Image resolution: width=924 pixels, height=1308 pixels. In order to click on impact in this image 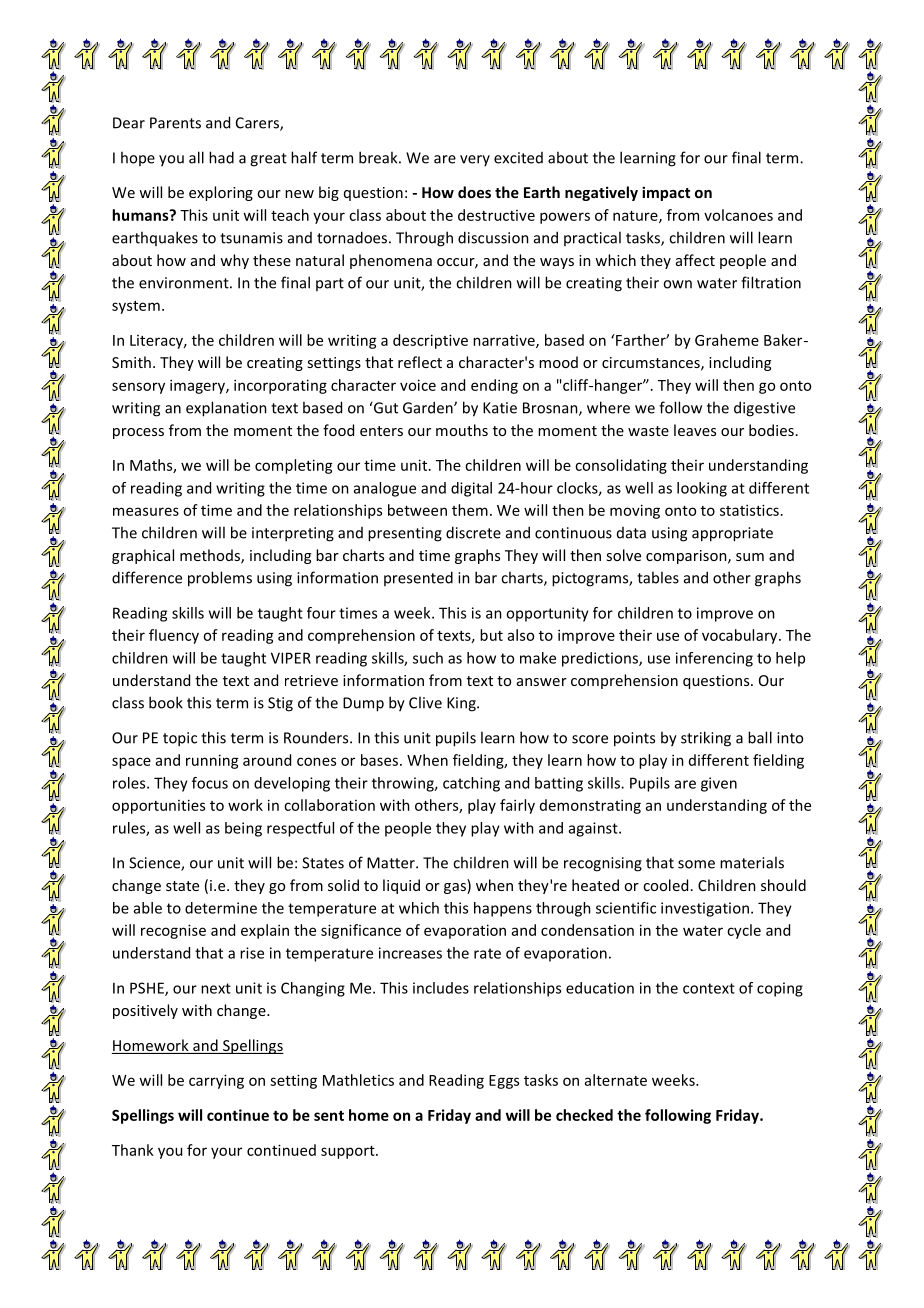, I will do `click(666, 193)`.
